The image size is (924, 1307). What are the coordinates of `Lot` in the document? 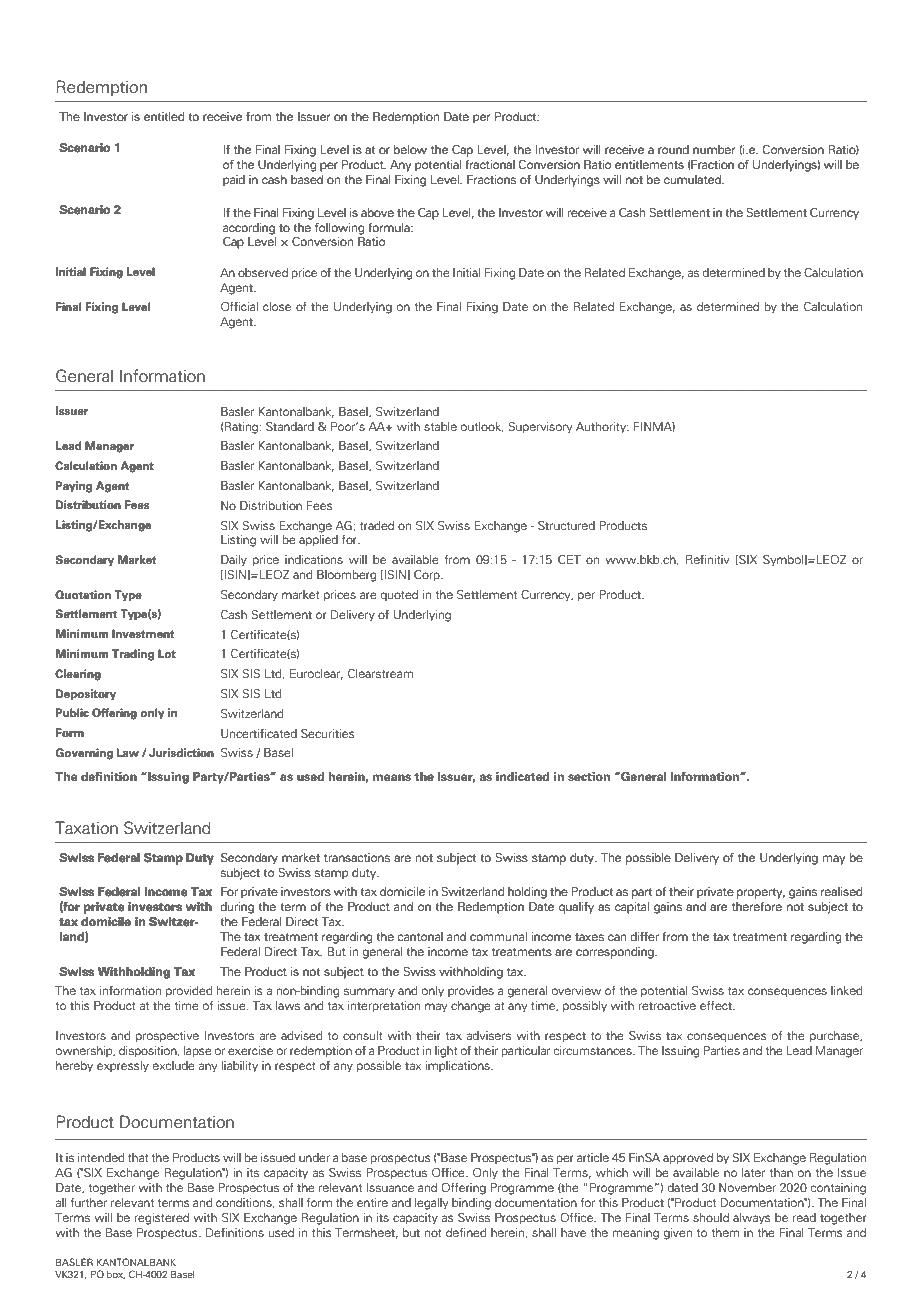 It's located at (167, 653).
